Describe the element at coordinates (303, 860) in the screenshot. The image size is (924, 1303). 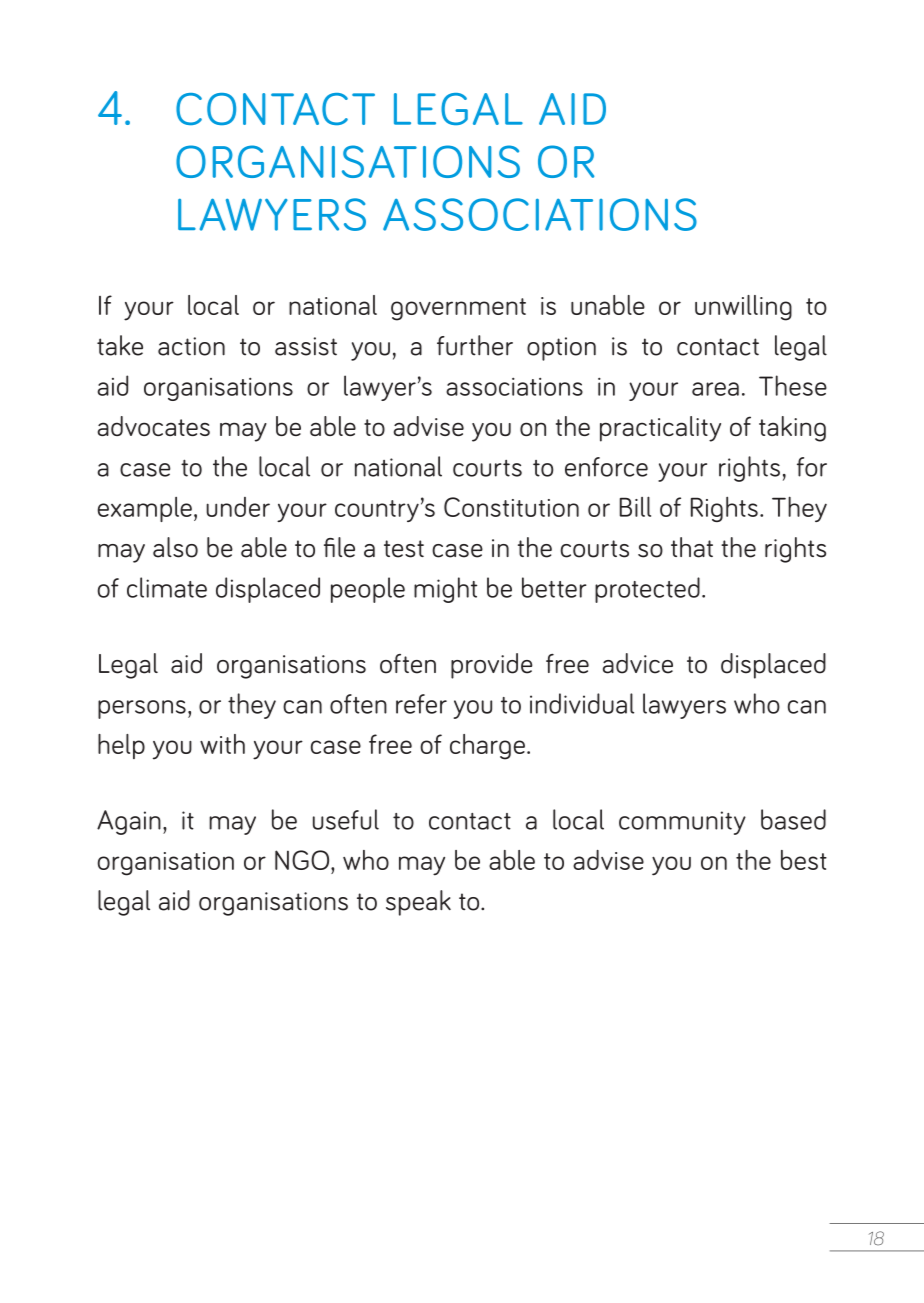
I see `NGO` at that location.
